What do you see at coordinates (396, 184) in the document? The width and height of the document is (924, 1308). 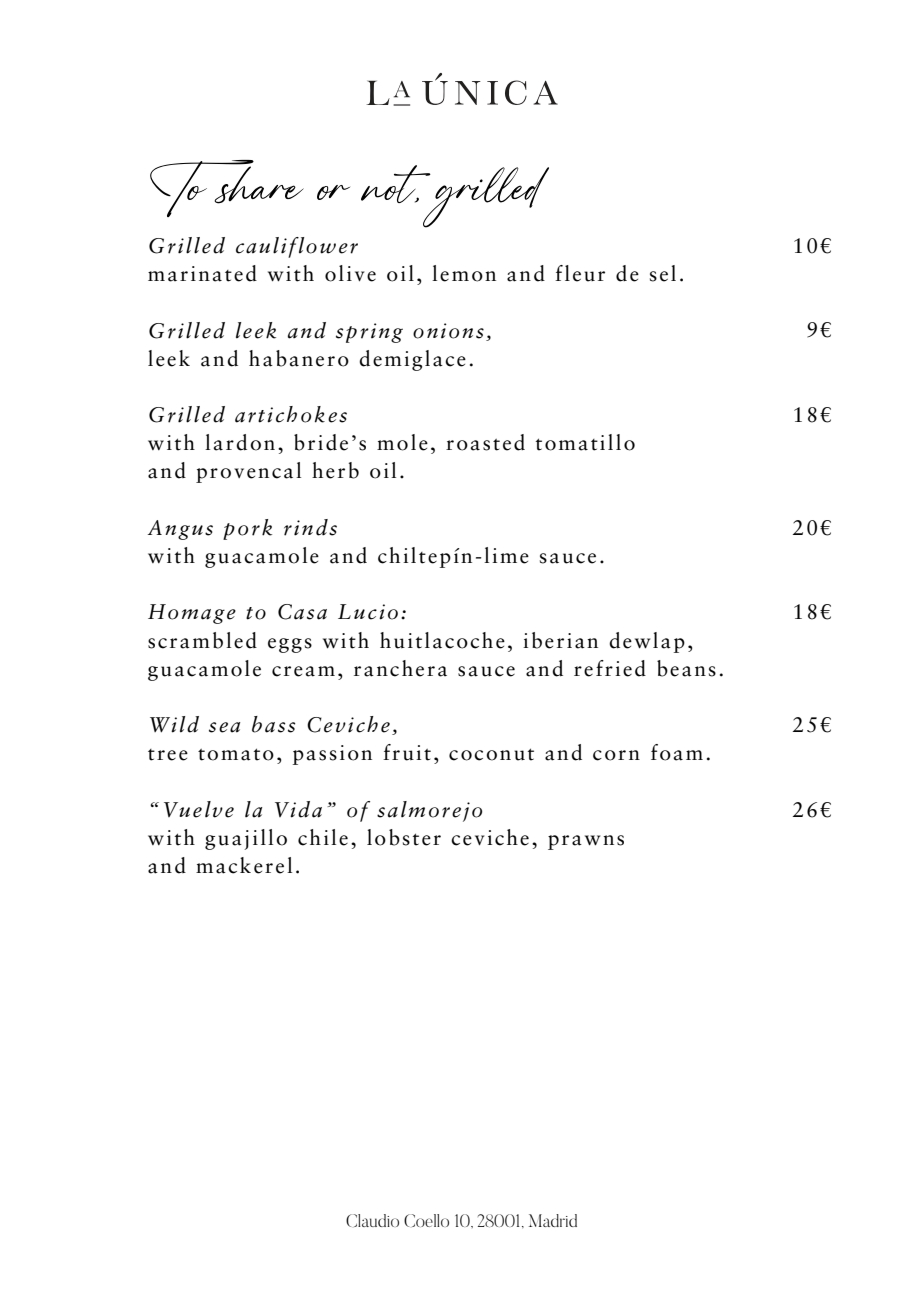 I see `not` at bounding box center [396, 184].
